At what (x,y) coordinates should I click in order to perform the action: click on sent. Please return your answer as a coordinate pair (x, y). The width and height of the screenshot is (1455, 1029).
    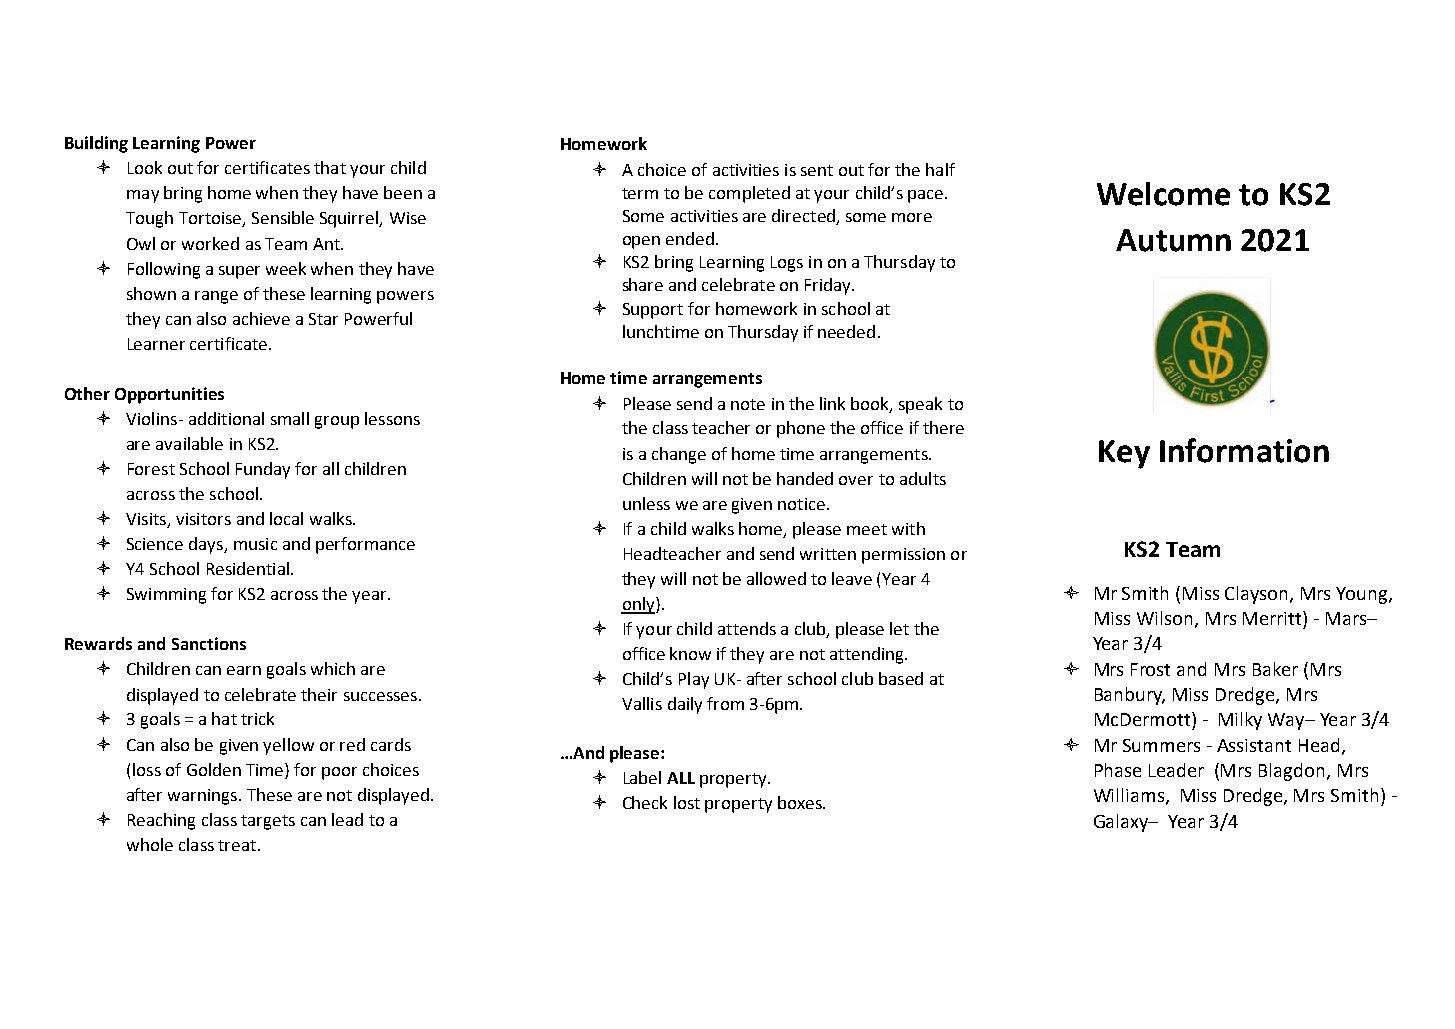
    Looking at the image, I should click on (817, 170).
